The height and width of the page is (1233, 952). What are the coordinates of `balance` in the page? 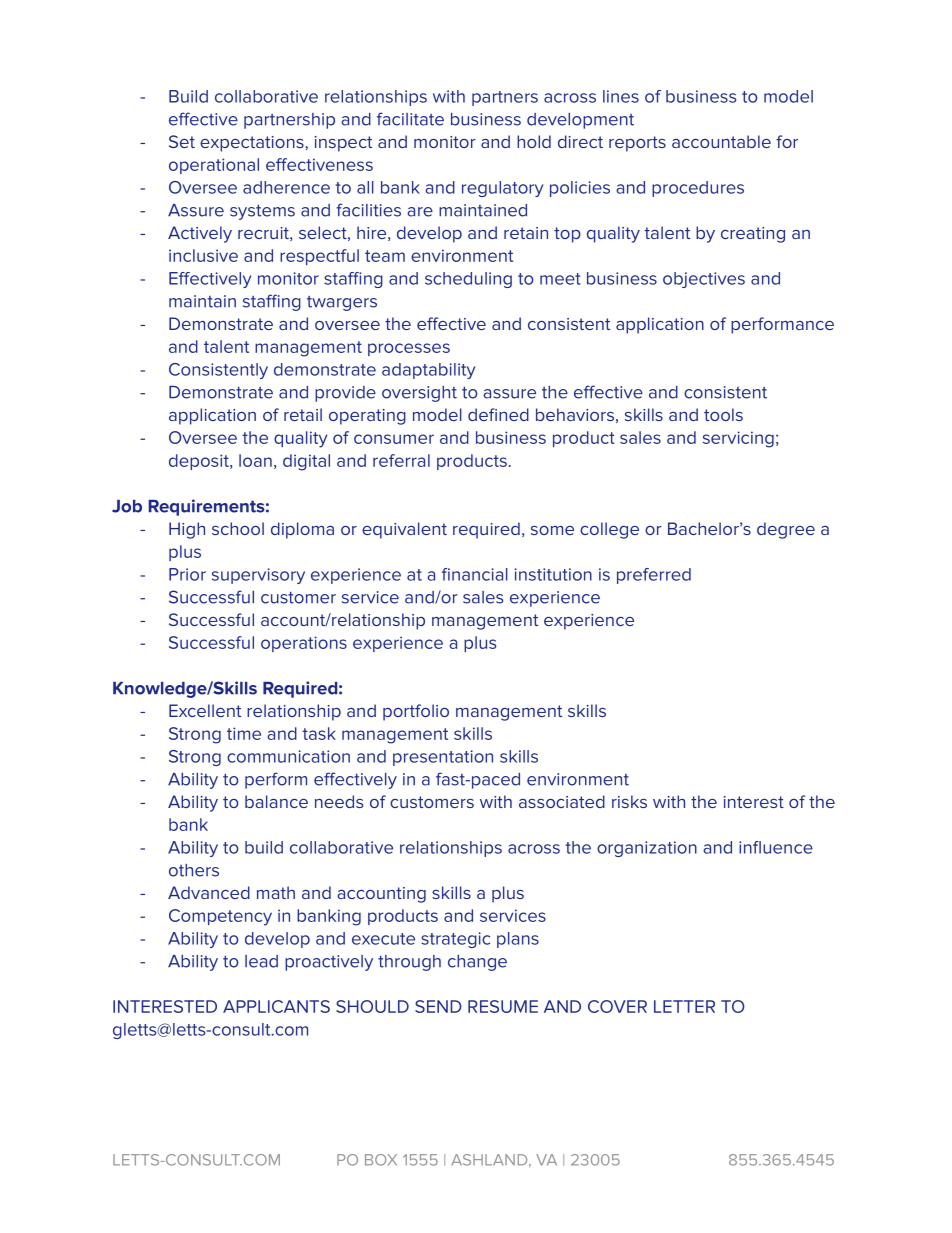 It's located at (276, 801).
